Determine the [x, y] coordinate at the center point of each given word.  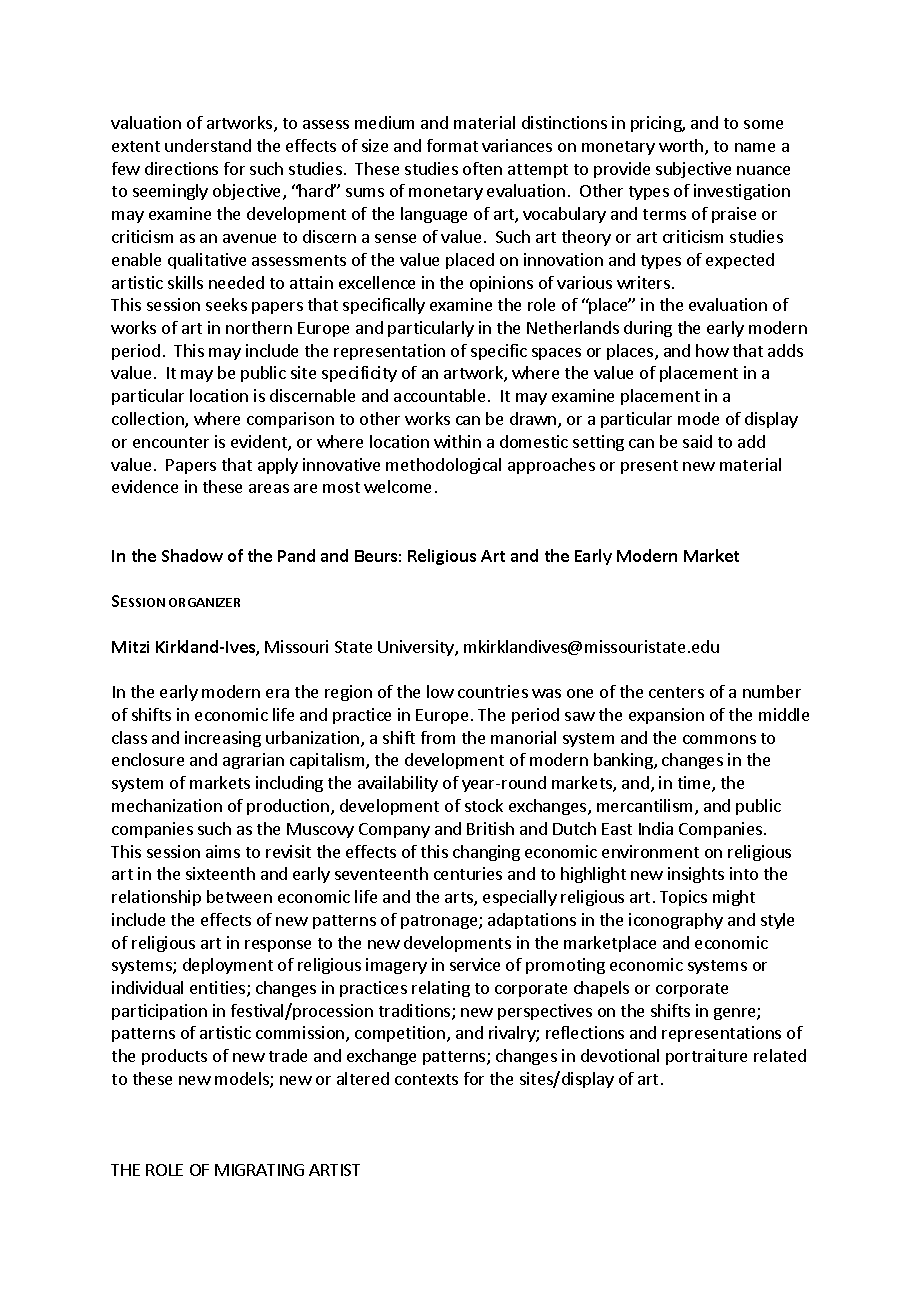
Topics [683, 898]
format [452, 145]
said [697, 441]
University [417, 648]
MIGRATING [259, 1170]
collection [149, 420]
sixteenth [220, 873]
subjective [693, 170]
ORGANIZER [204, 602]
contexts [426, 1079]
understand [208, 145]
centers [676, 692]
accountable [439, 395]
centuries [468, 873]
